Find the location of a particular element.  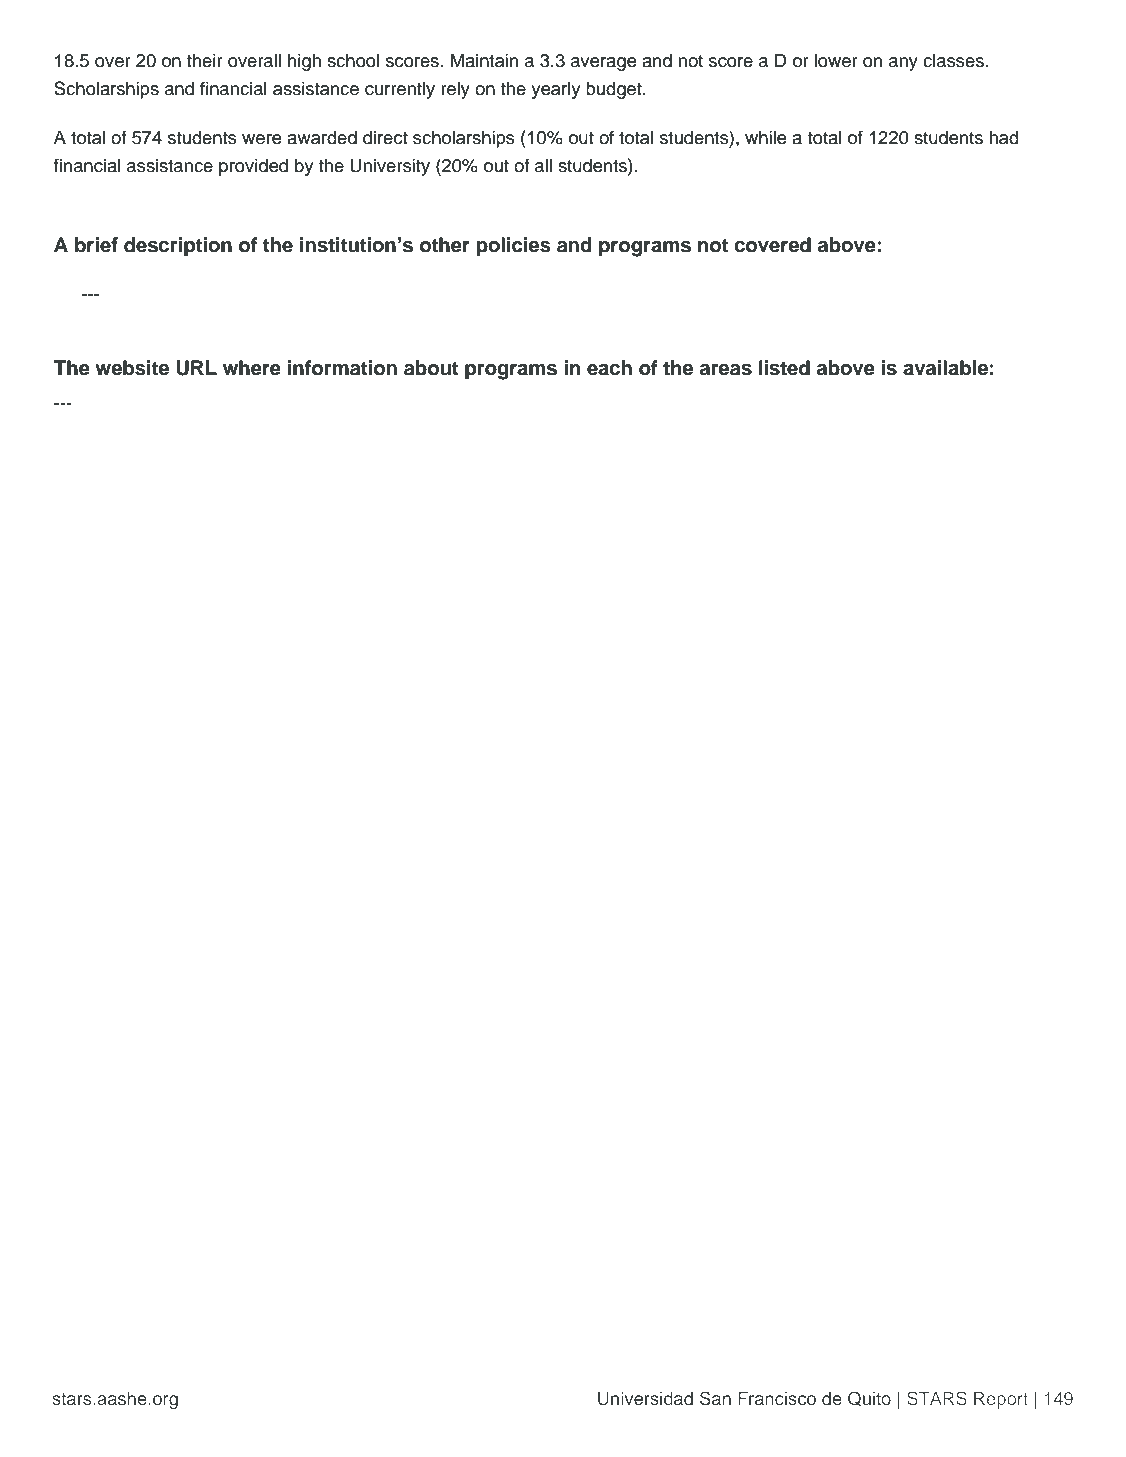

each is located at coordinates (609, 368).
